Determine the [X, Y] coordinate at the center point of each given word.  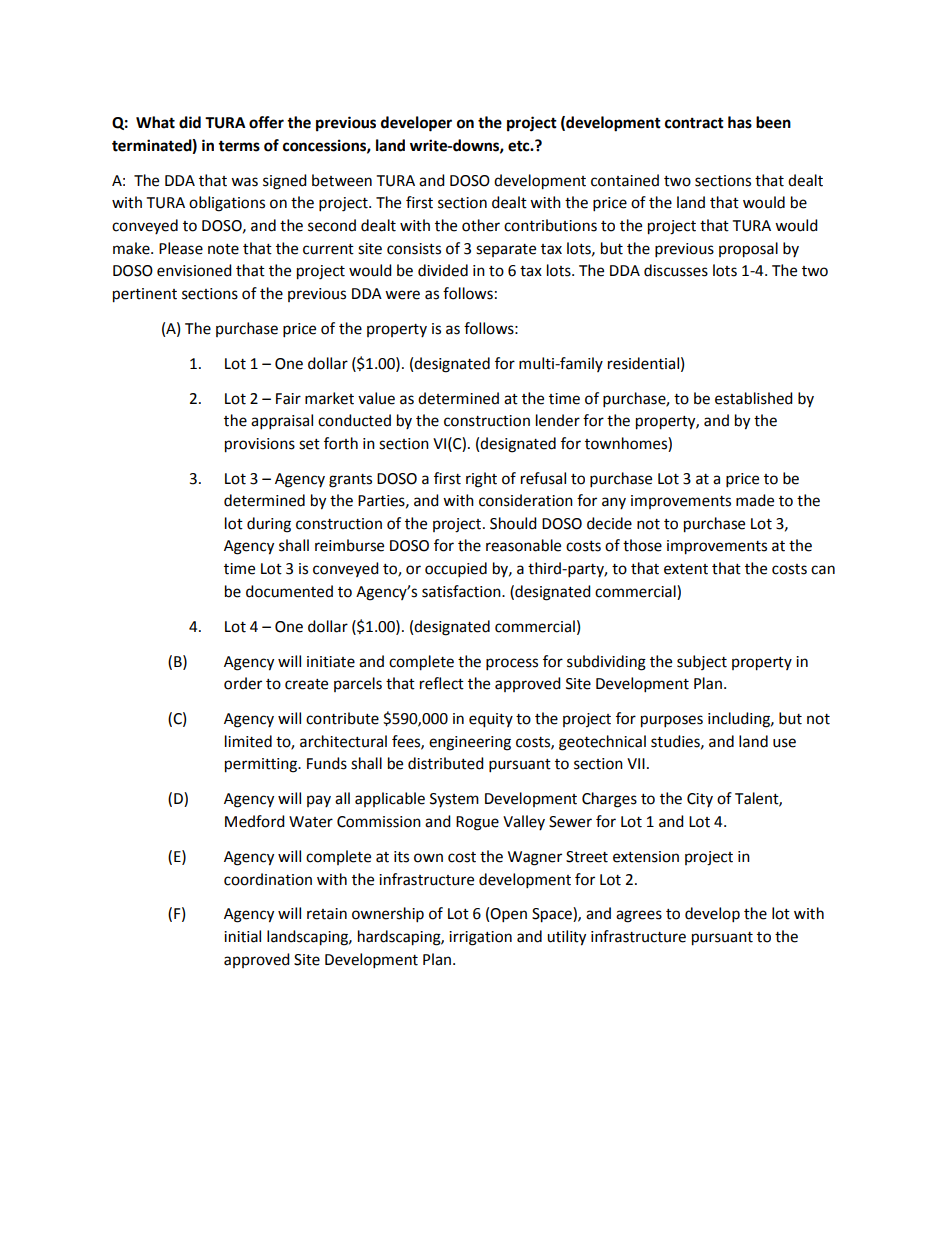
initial [242, 936]
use [784, 743]
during [269, 525]
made [755, 500]
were [402, 295]
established [754, 398]
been [773, 122]
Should [513, 523]
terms [239, 146]
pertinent [145, 295]
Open [508, 915]
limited [248, 741]
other [481, 225]
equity [491, 720]
